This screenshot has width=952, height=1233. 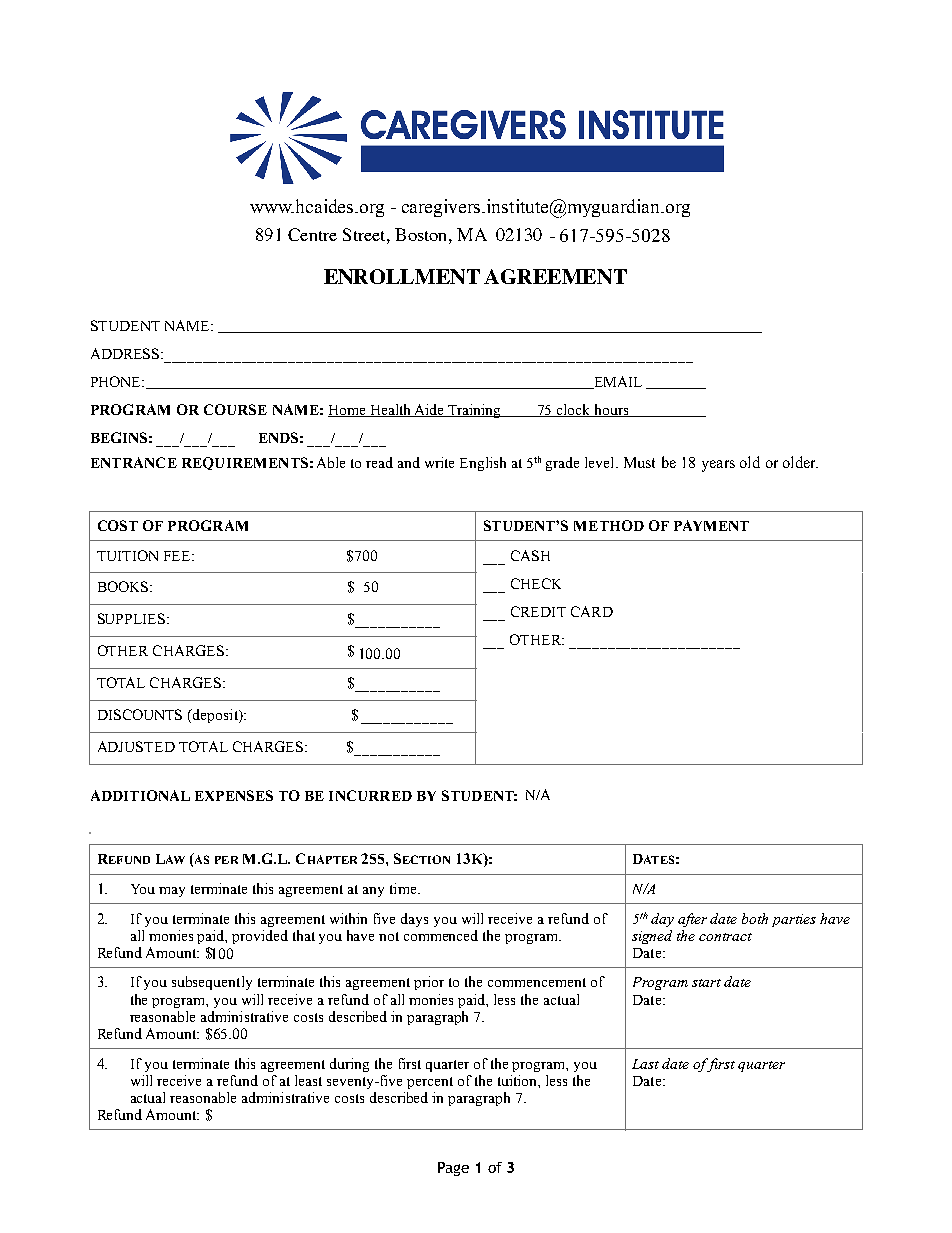 I want to click on ENTRANCE, so click(x=134, y=462).
